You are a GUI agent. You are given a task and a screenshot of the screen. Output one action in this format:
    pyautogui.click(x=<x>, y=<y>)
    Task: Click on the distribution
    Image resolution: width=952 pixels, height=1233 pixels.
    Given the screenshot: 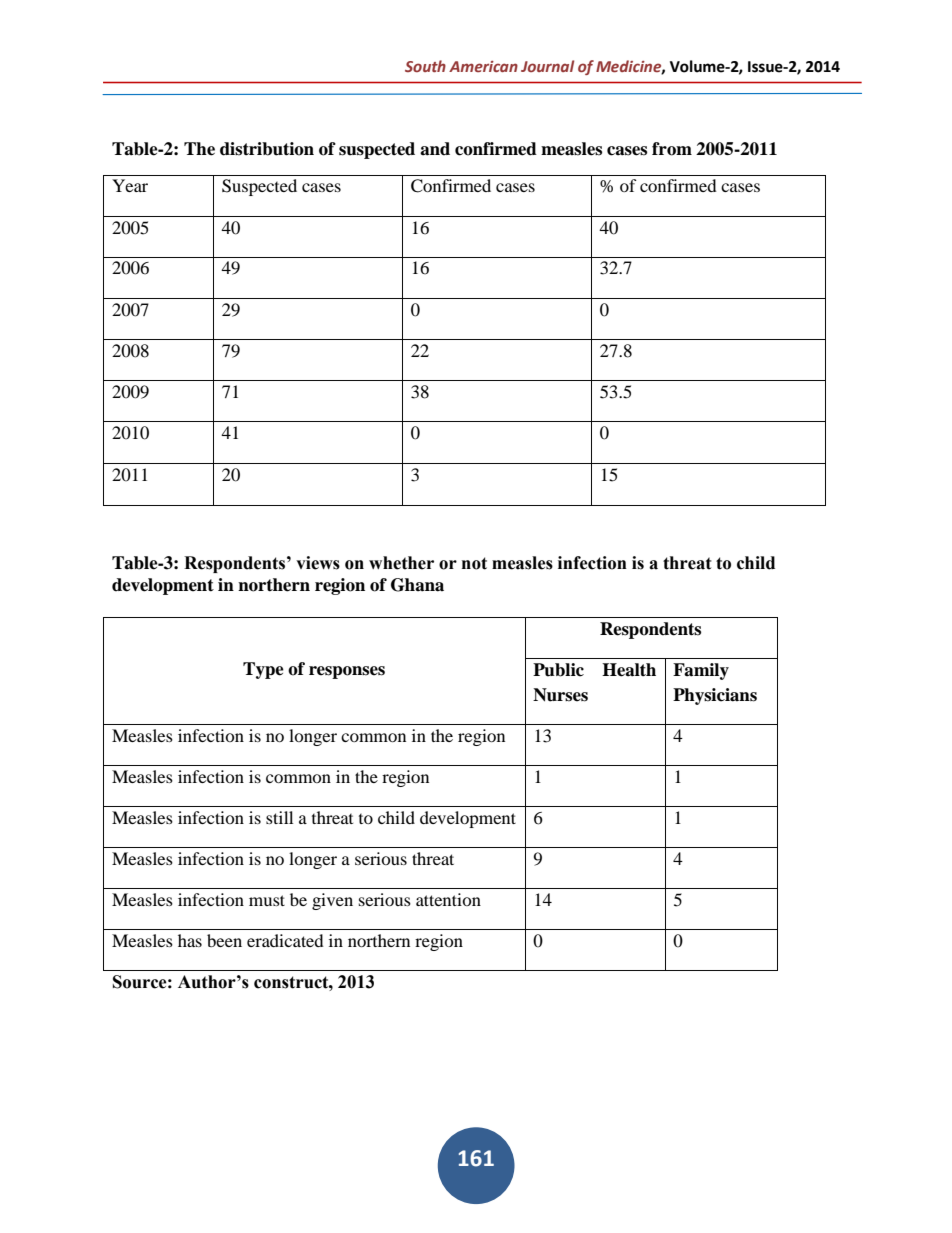 What is the action you would take?
    pyautogui.click(x=267, y=149)
